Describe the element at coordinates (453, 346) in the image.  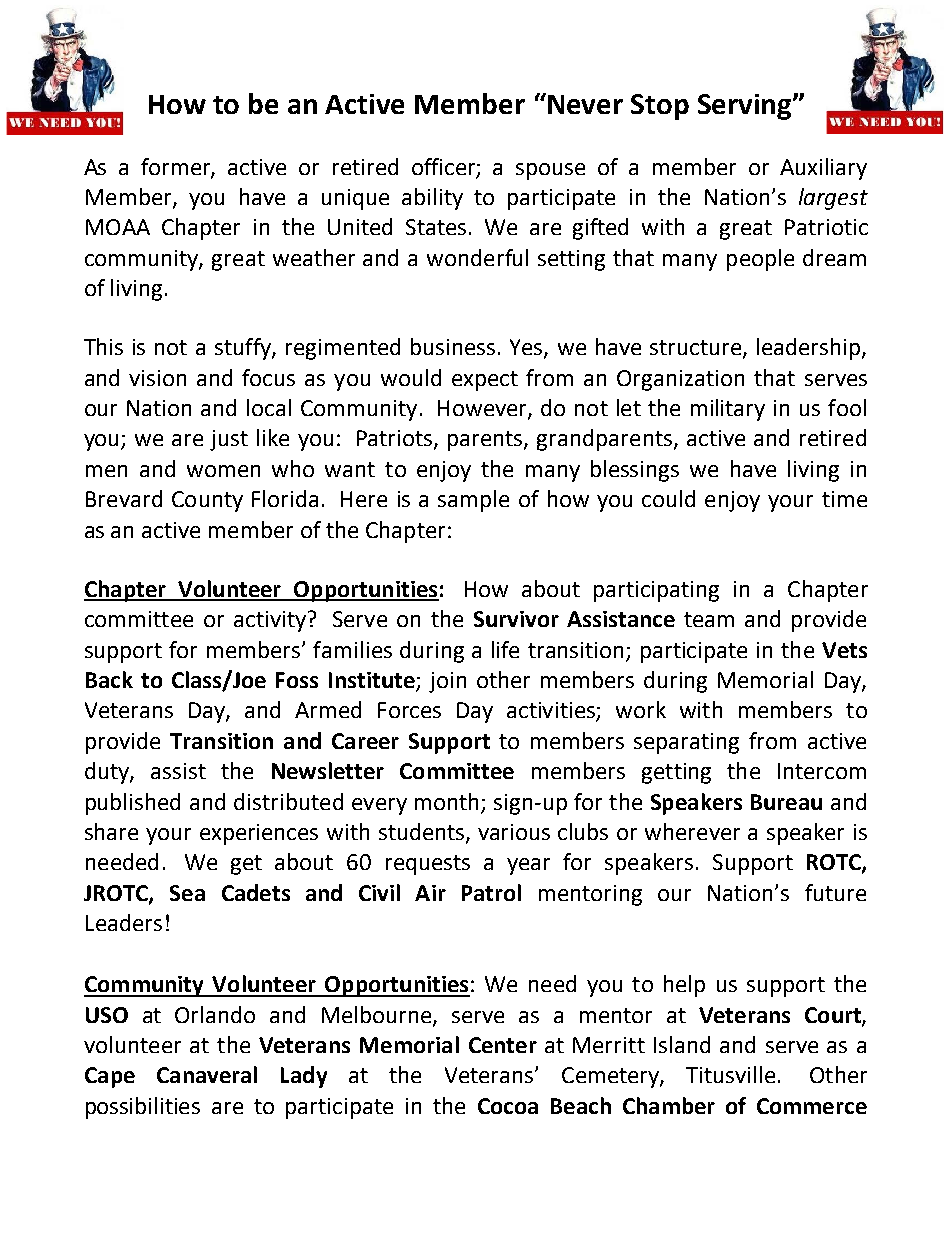
I see `business` at that location.
